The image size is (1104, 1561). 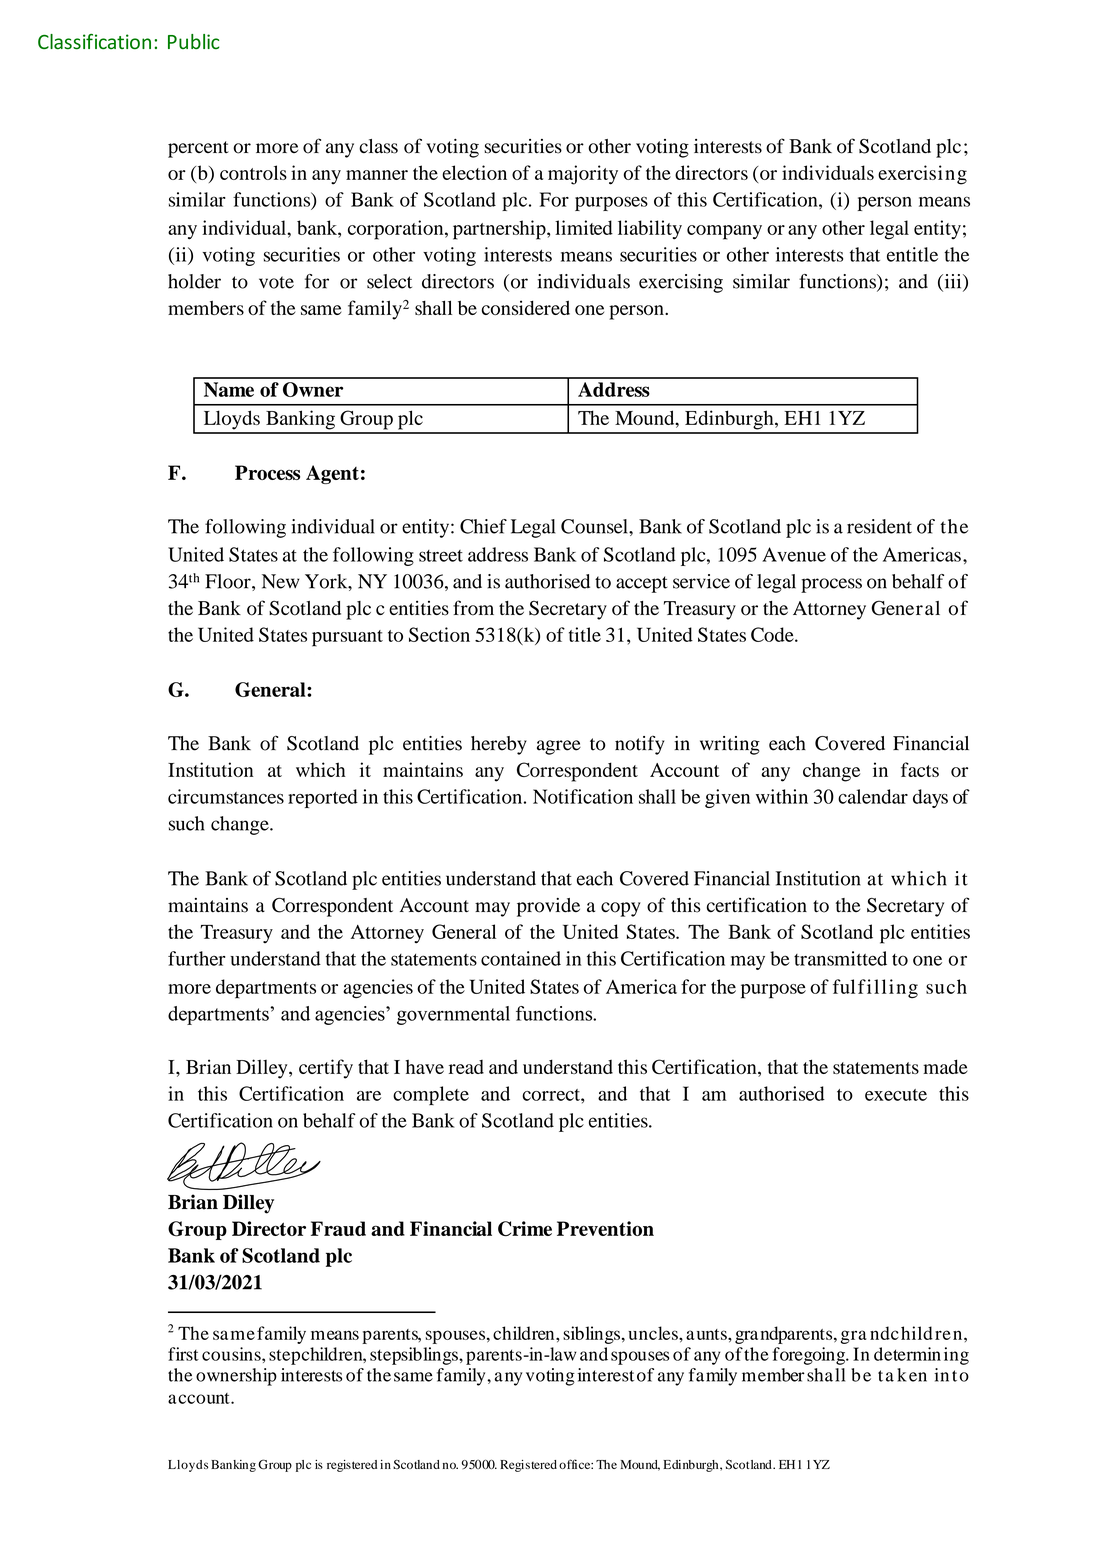 I want to click on foregoing, so click(x=810, y=1356).
